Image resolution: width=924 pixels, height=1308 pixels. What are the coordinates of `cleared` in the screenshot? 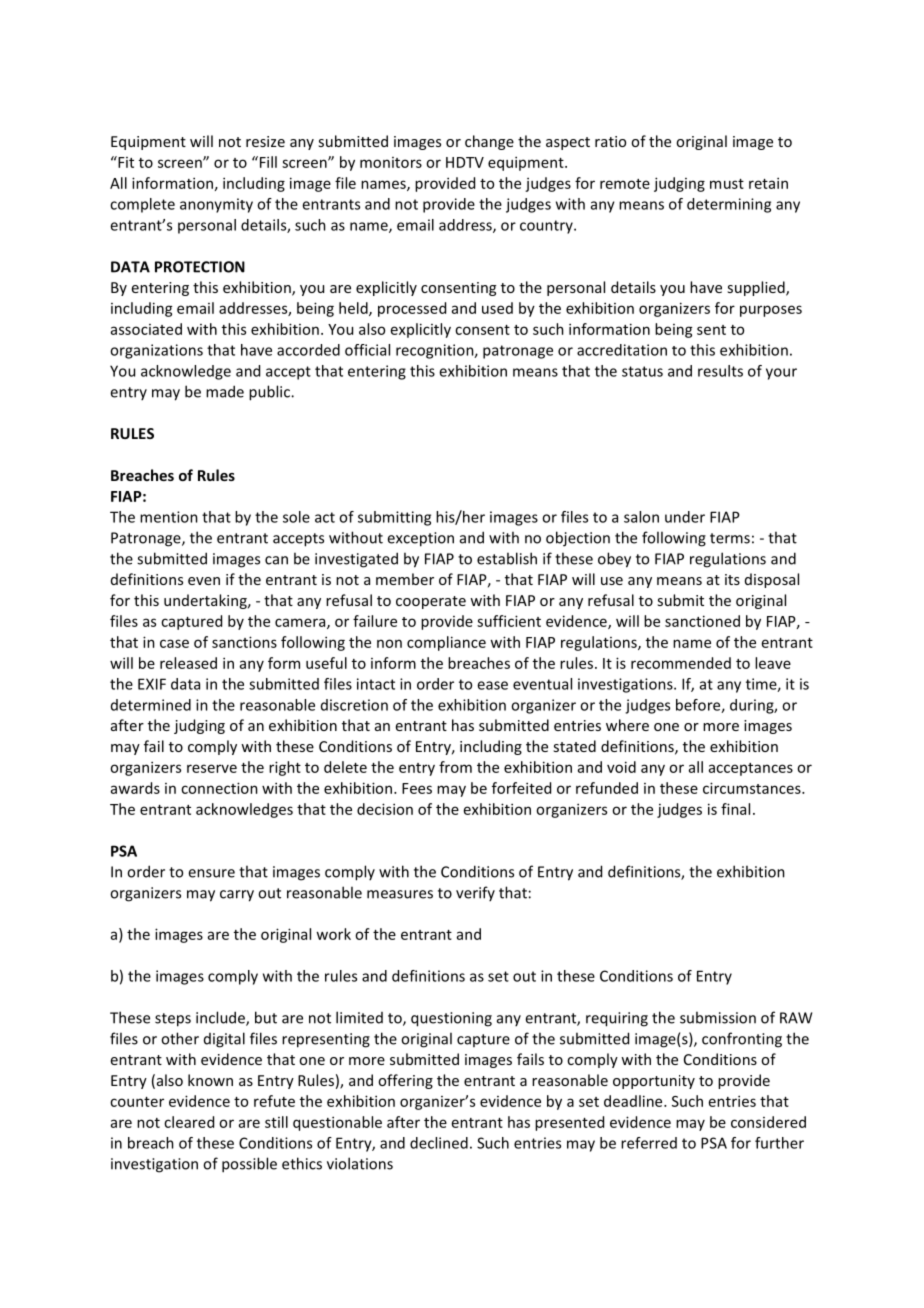 It's located at (189, 1122).
